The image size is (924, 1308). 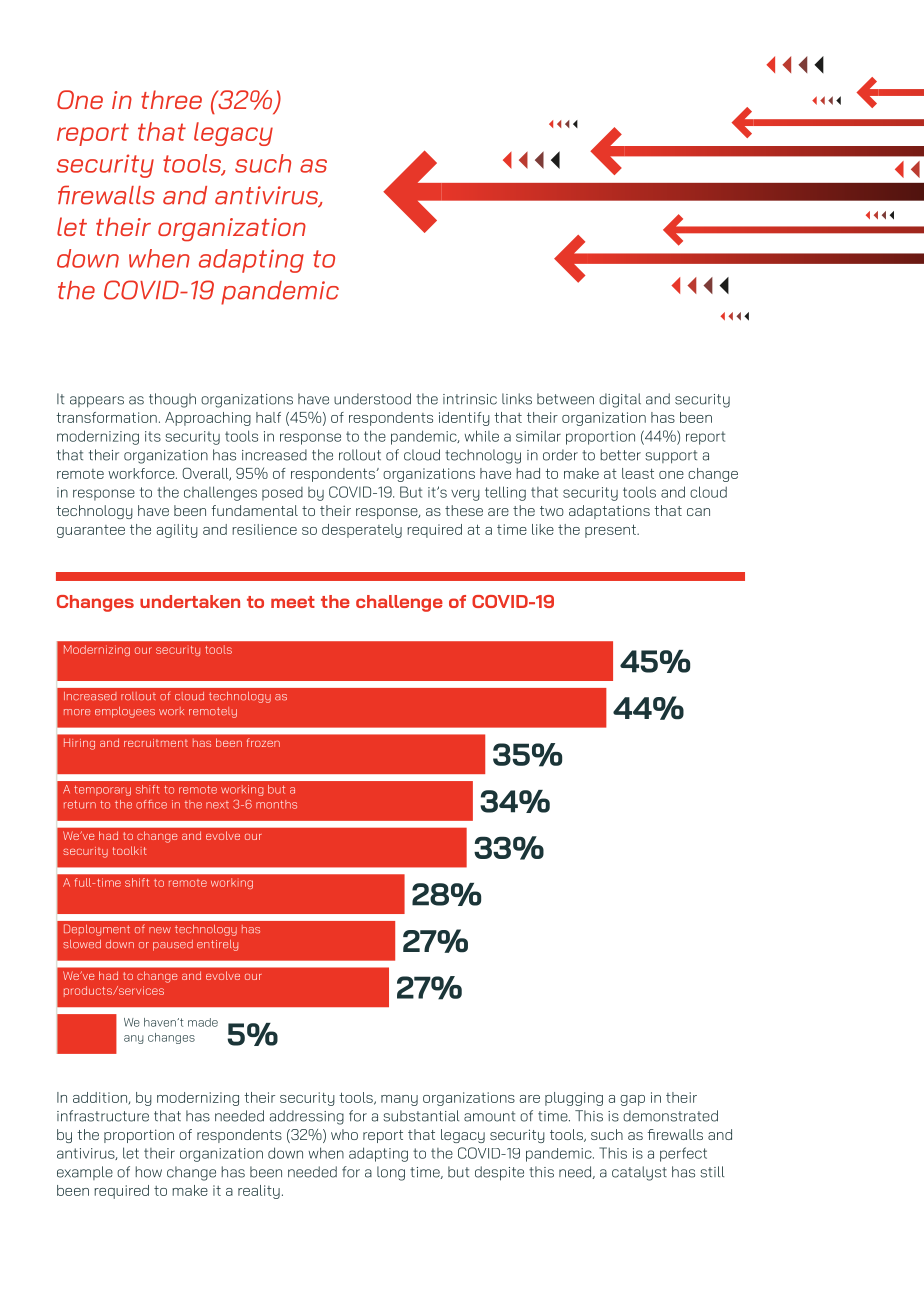 I want to click on how, so click(x=148, y=1172).
